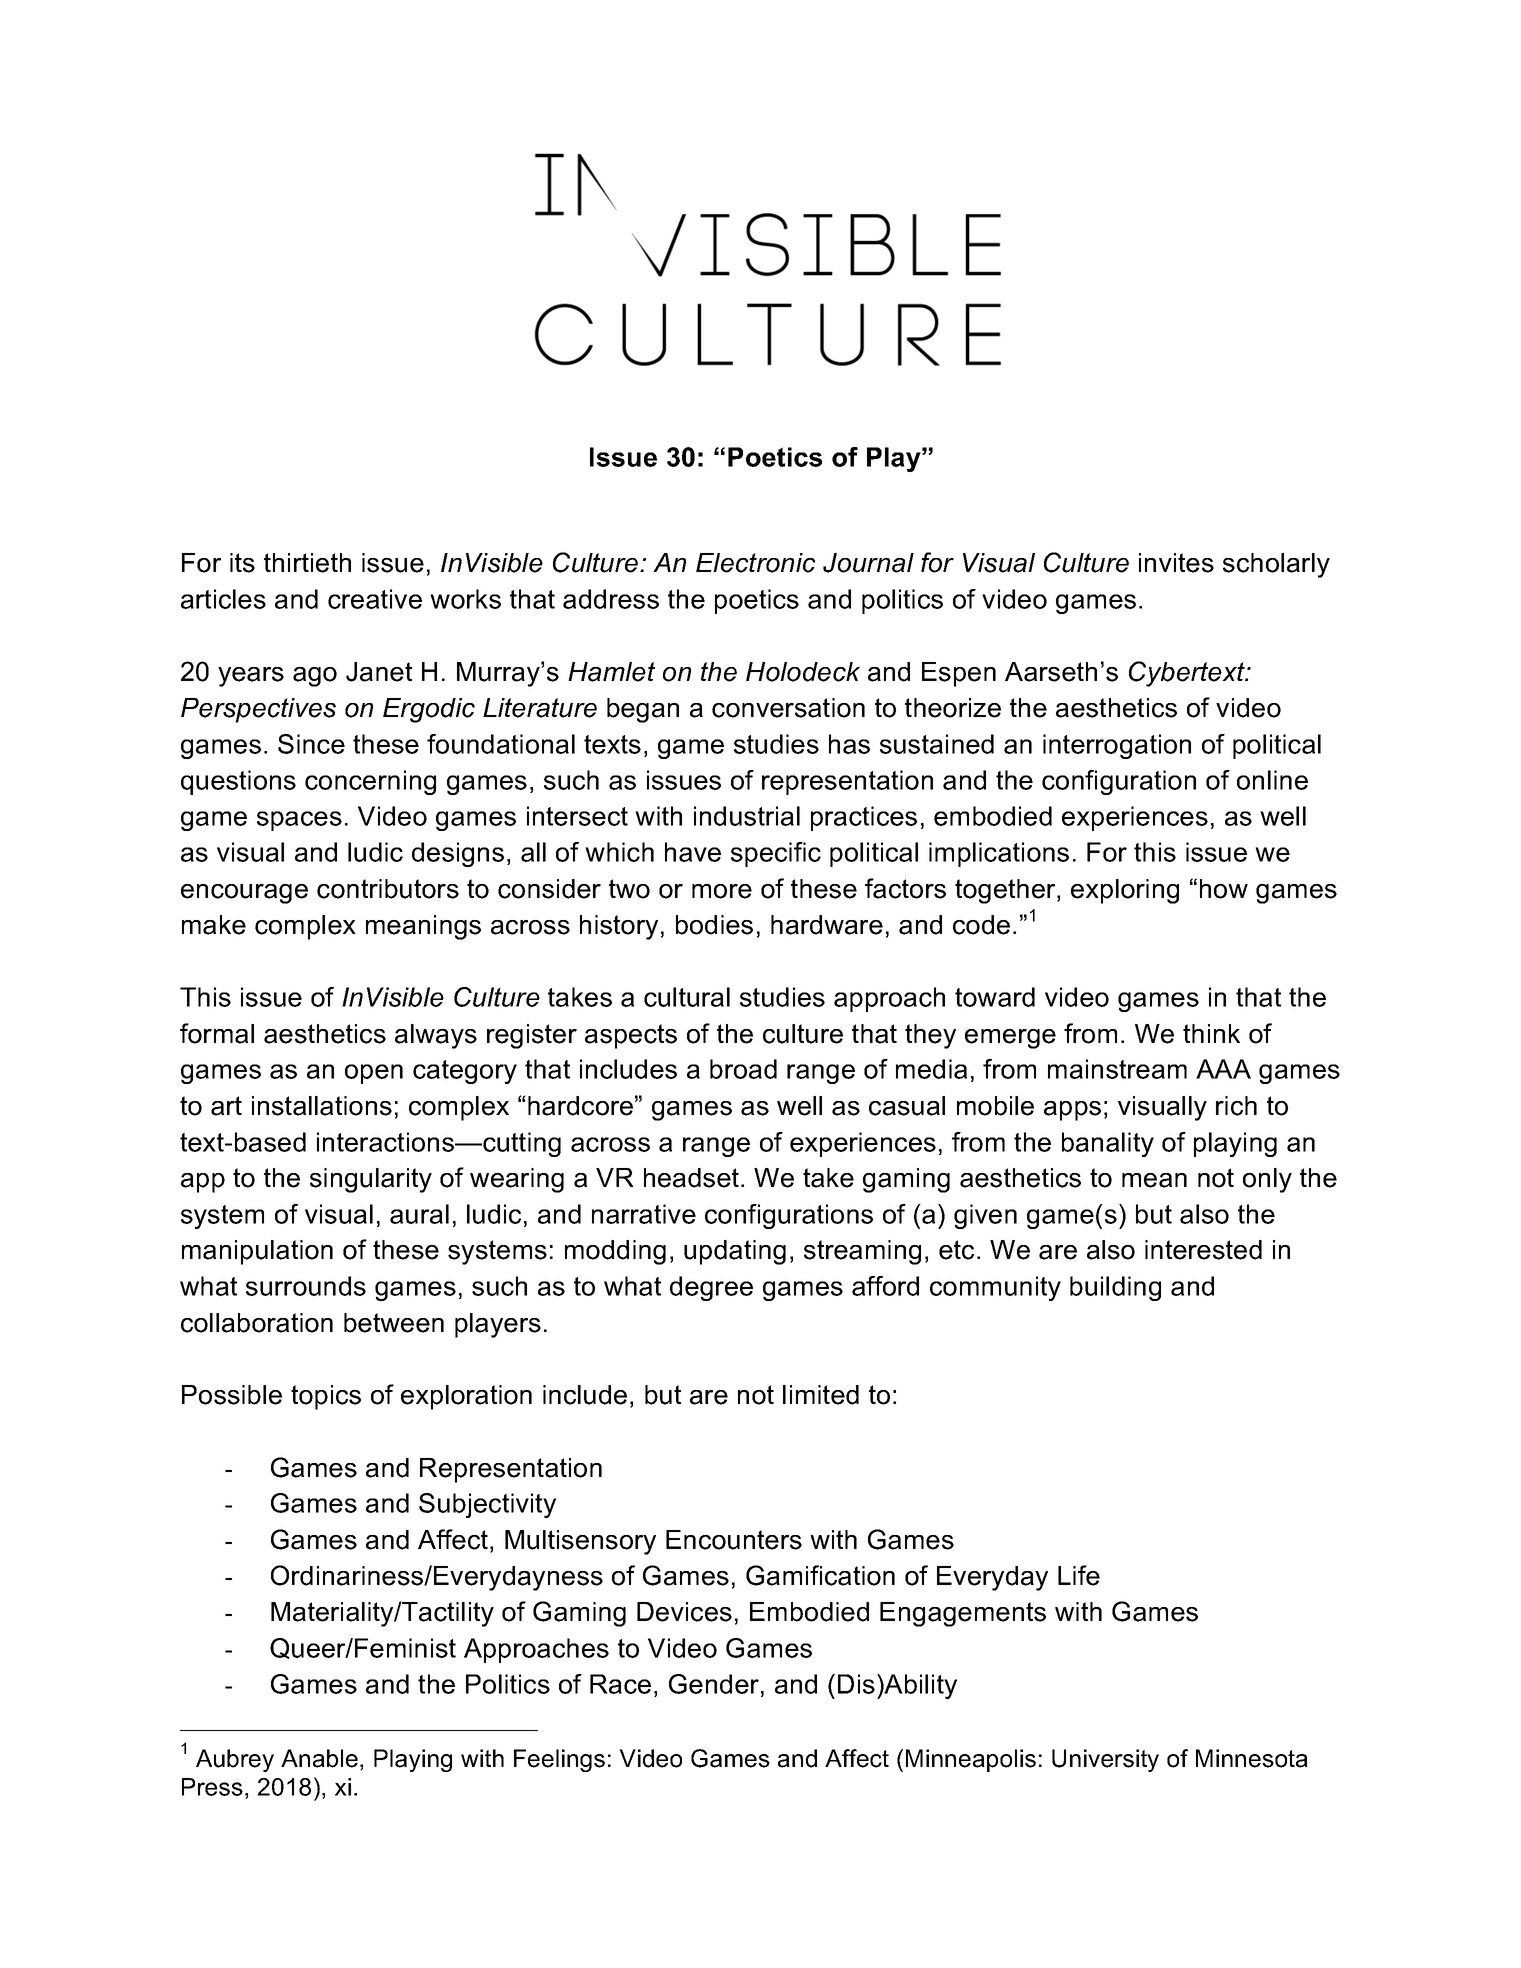 Image resolution: width=1521 pixels, height=1968 pixels. I want to click on building, so click(1115, 1288).
